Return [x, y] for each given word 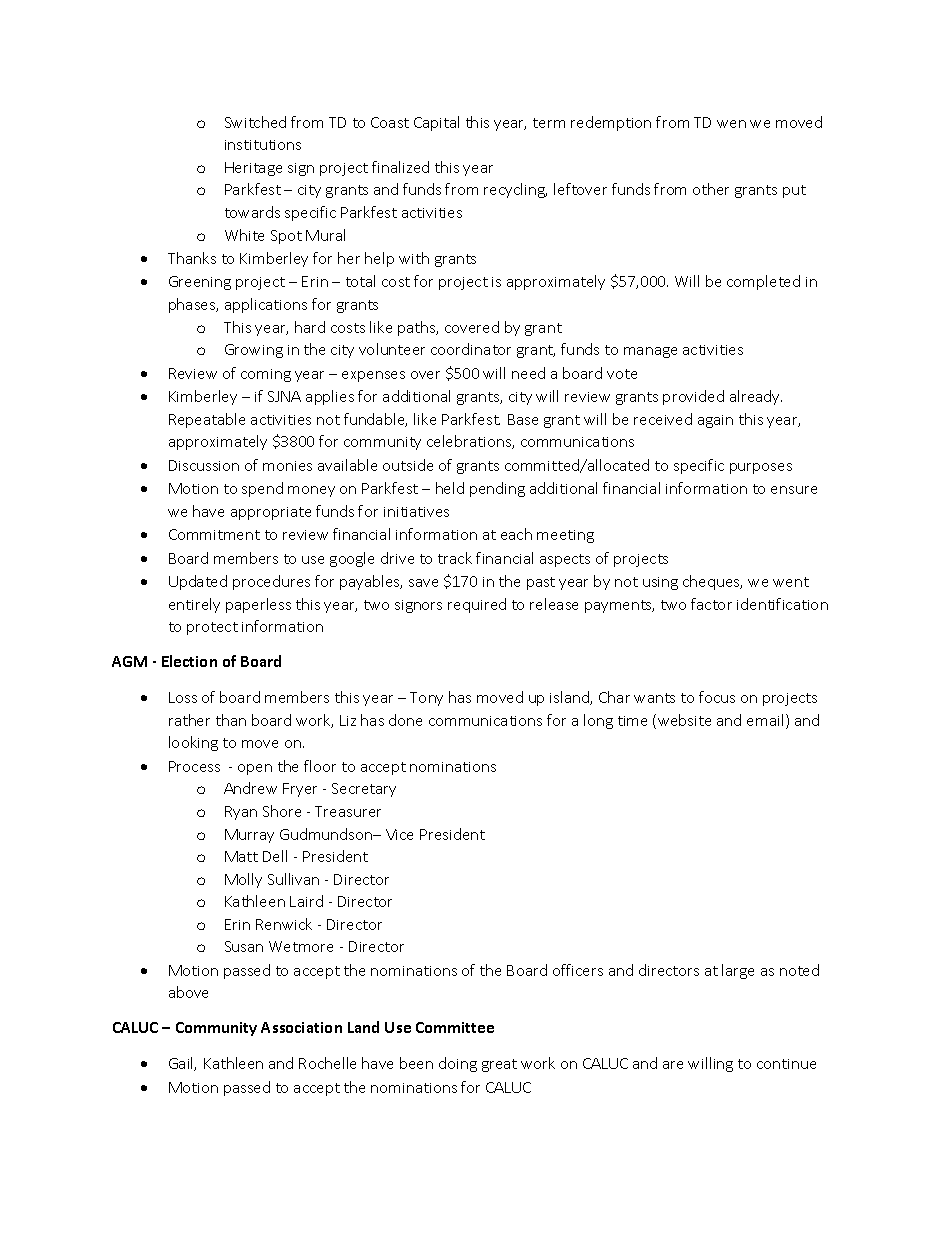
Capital [436, 123]
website [684, 720]
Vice [399, 834]
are [673, 1065]
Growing [254, 351]
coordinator [471, 349]
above [188, 992]
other [711, 189]
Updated [198, 582]
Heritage [253, 169]
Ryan [241, 813]
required [477, 605]
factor [711, 604]
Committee [455, 1027]
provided [693, 397]
